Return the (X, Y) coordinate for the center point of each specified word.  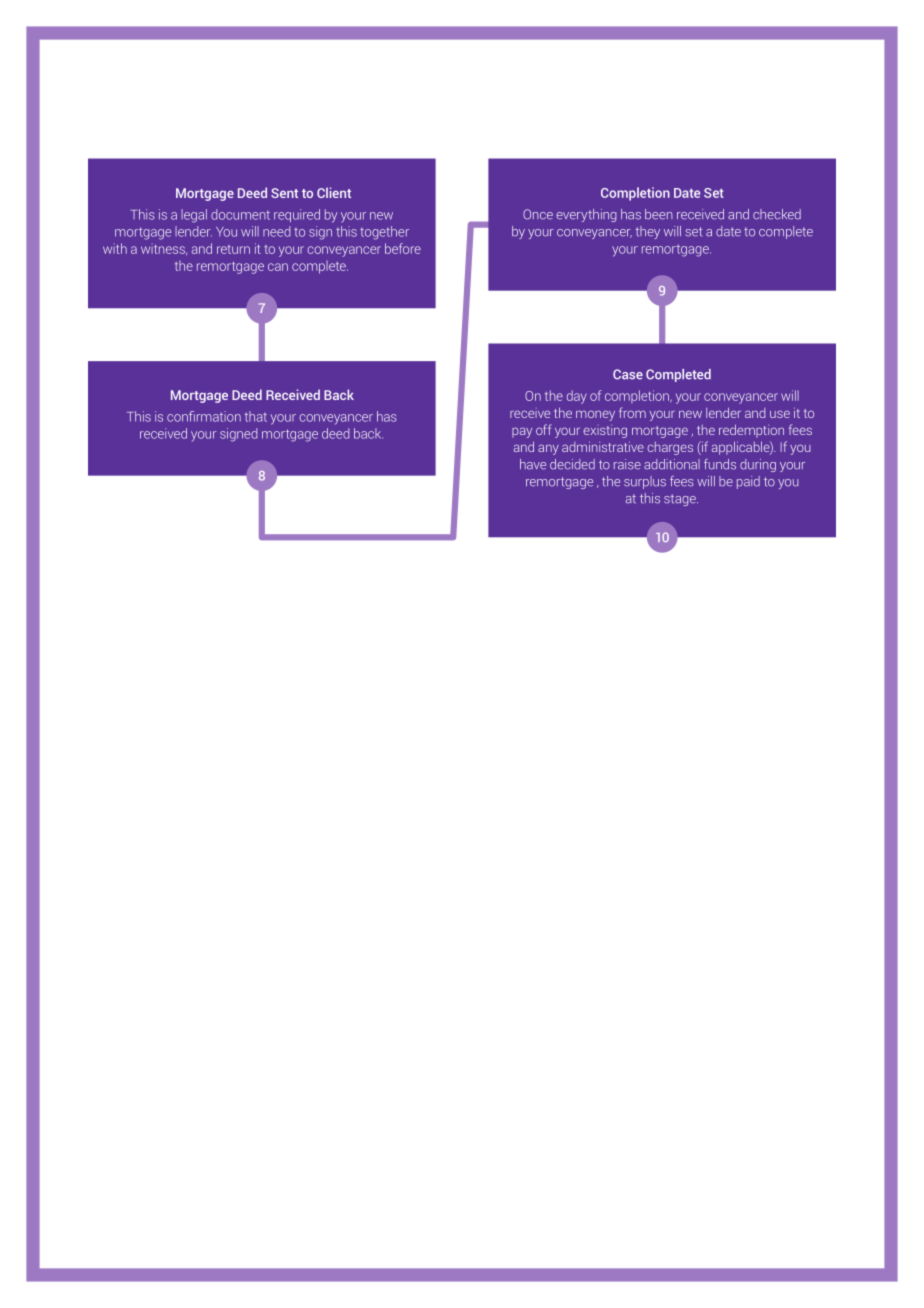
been (659, 214)
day (577, 397)
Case (628, 374)
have (533, 464)
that (255, 416)
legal (194, 216)
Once (538, 214)
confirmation (204, 416)
